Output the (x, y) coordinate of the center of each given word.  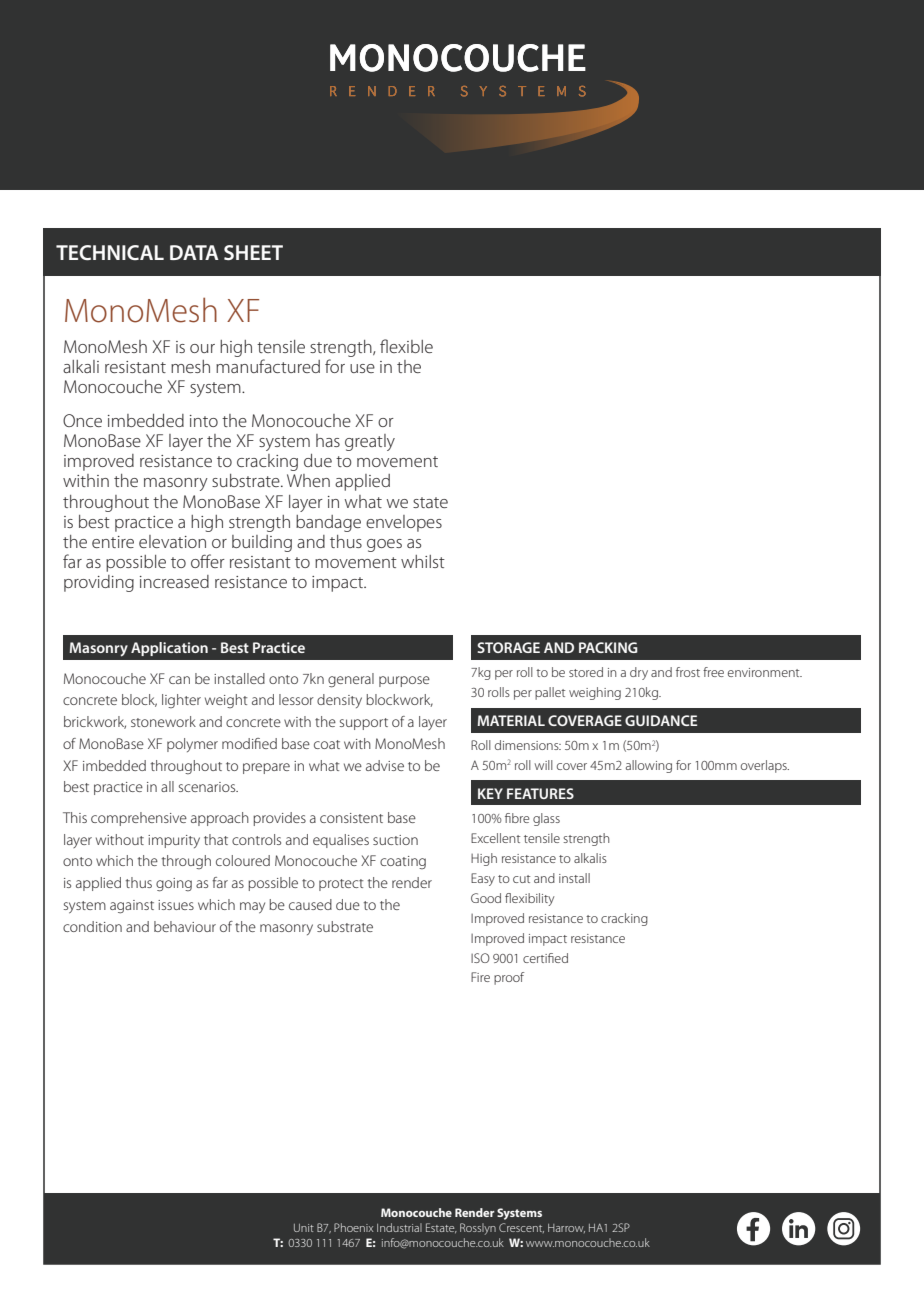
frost (688, 672)
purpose (404, 681)
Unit (304, 1228)
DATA (194, 252)
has (328, 440)
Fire (480, 977)
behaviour (185, 926)
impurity (174, 841)
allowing (649, 766)
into (204, 421)
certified (545, 958)
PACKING (608, 647)
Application (169, 649)
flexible (406, 346)
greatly (370, 442)
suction (395, 840)
